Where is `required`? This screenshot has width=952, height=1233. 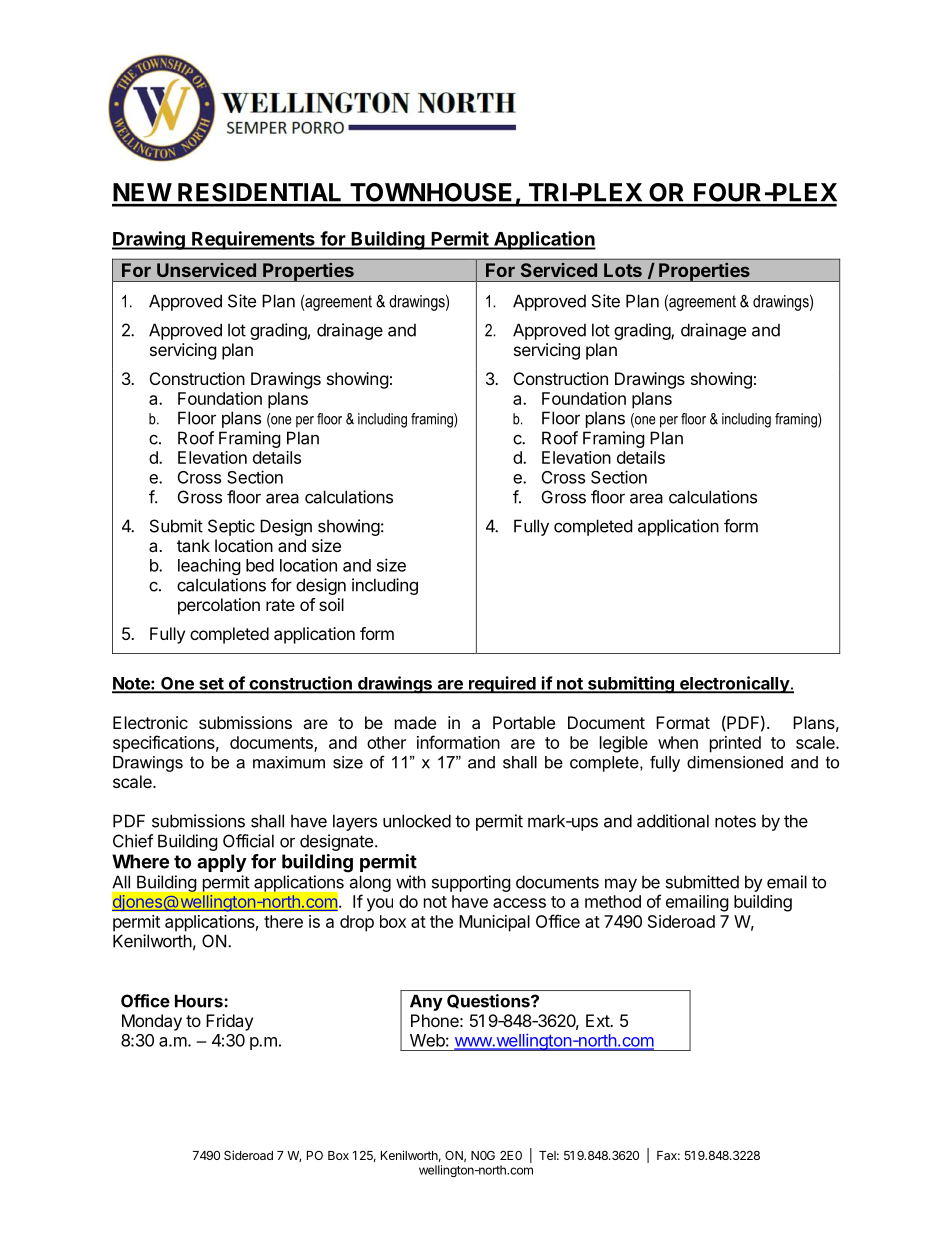 required is located at coordinates (502, 685).
